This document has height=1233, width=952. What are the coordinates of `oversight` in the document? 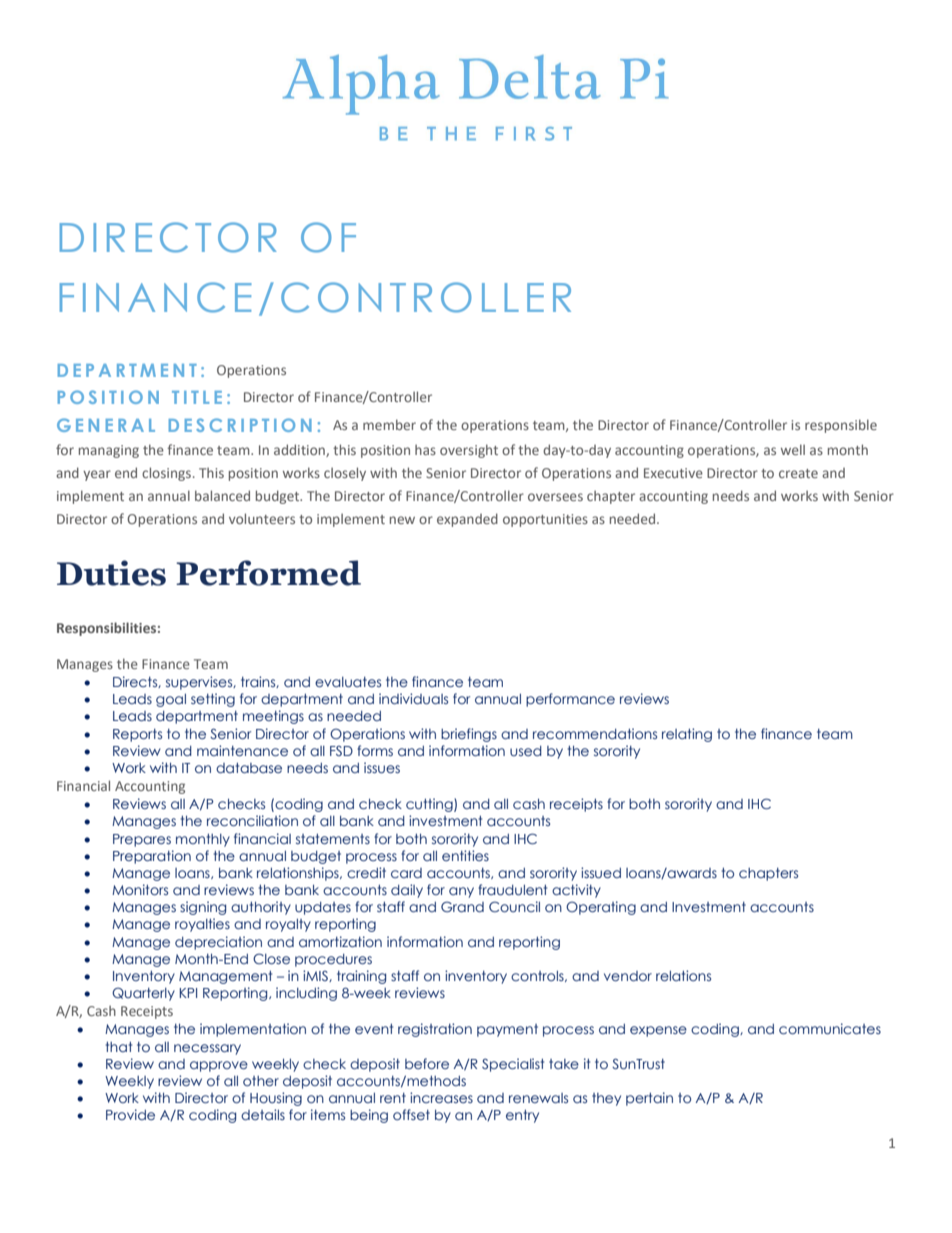 It's located at (469, 451).
